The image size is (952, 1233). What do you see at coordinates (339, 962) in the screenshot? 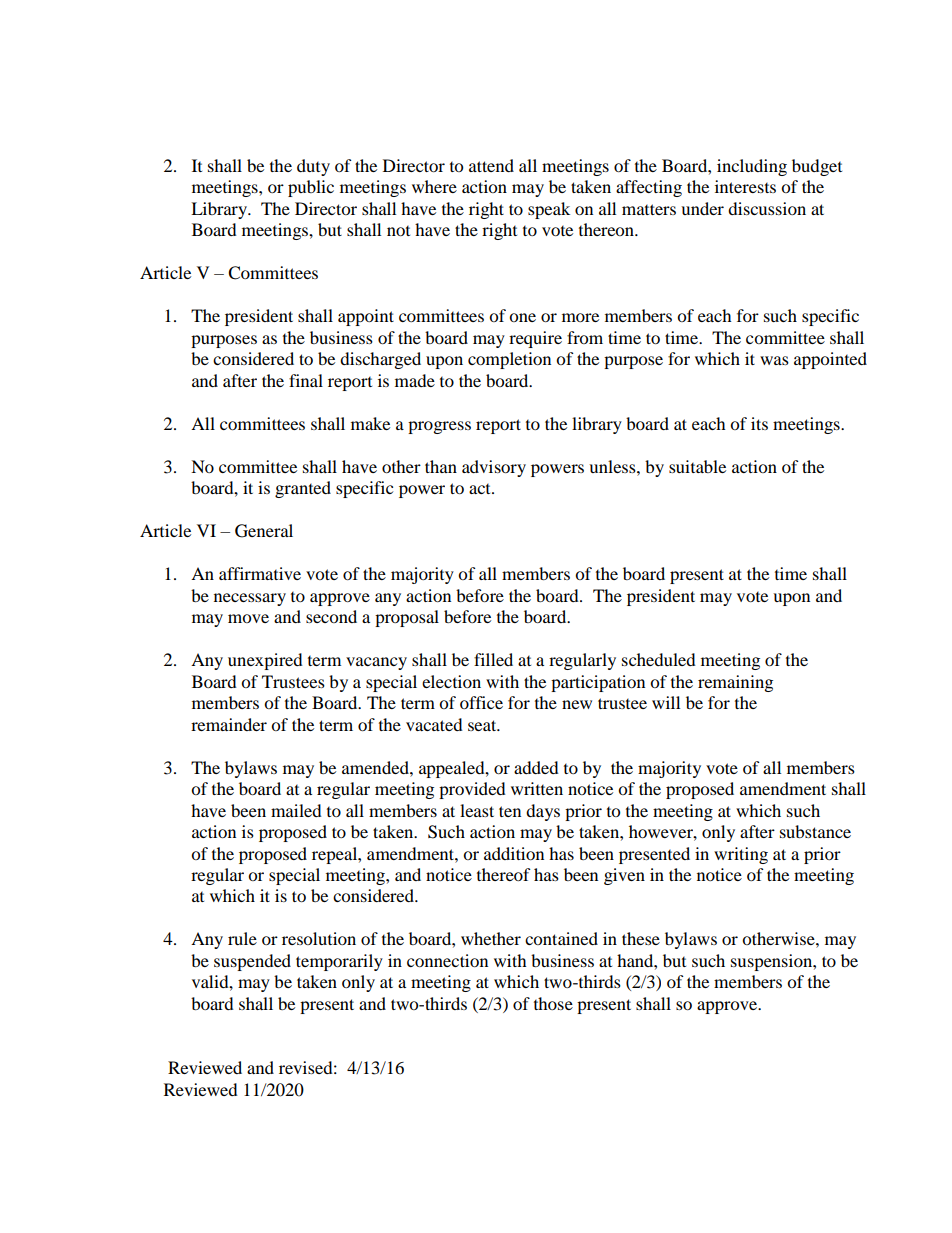
I see `temporarily` at bounding box center [339, 962].
